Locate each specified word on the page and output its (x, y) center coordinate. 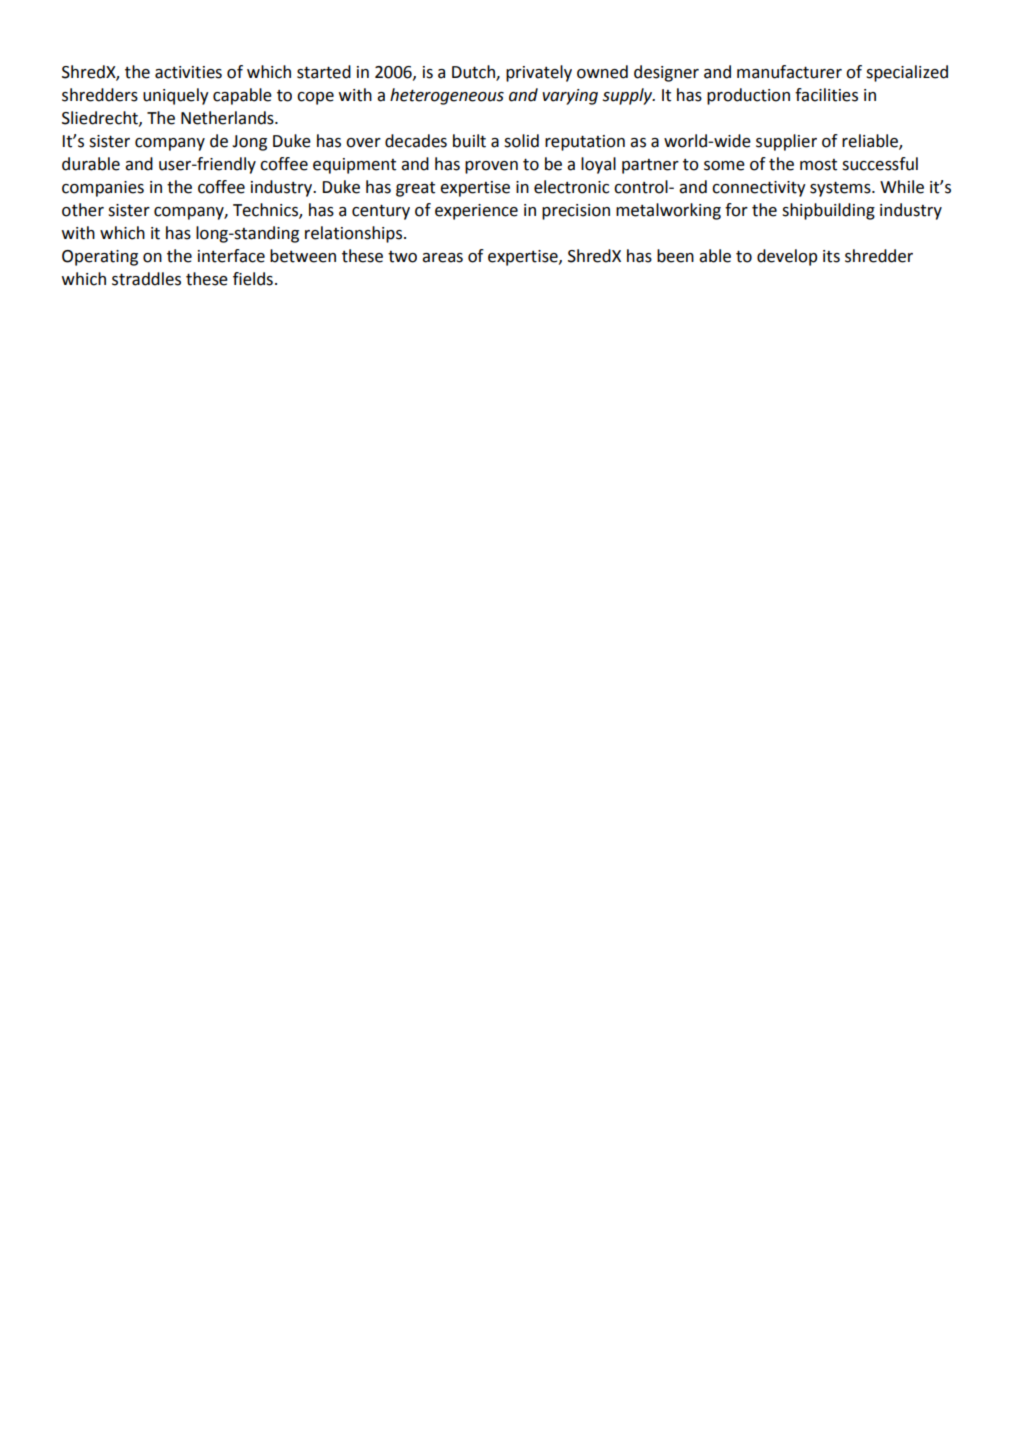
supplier (786, 142)
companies (103, 189)
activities (188, 72)
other (83, 210)
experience (476, 212)
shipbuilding (828, 211)
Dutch (474, 73)
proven (491, 167)
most (818, 165)
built (469, 141)
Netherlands (228, 118)
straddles (146, 279)
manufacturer (789, 72)
